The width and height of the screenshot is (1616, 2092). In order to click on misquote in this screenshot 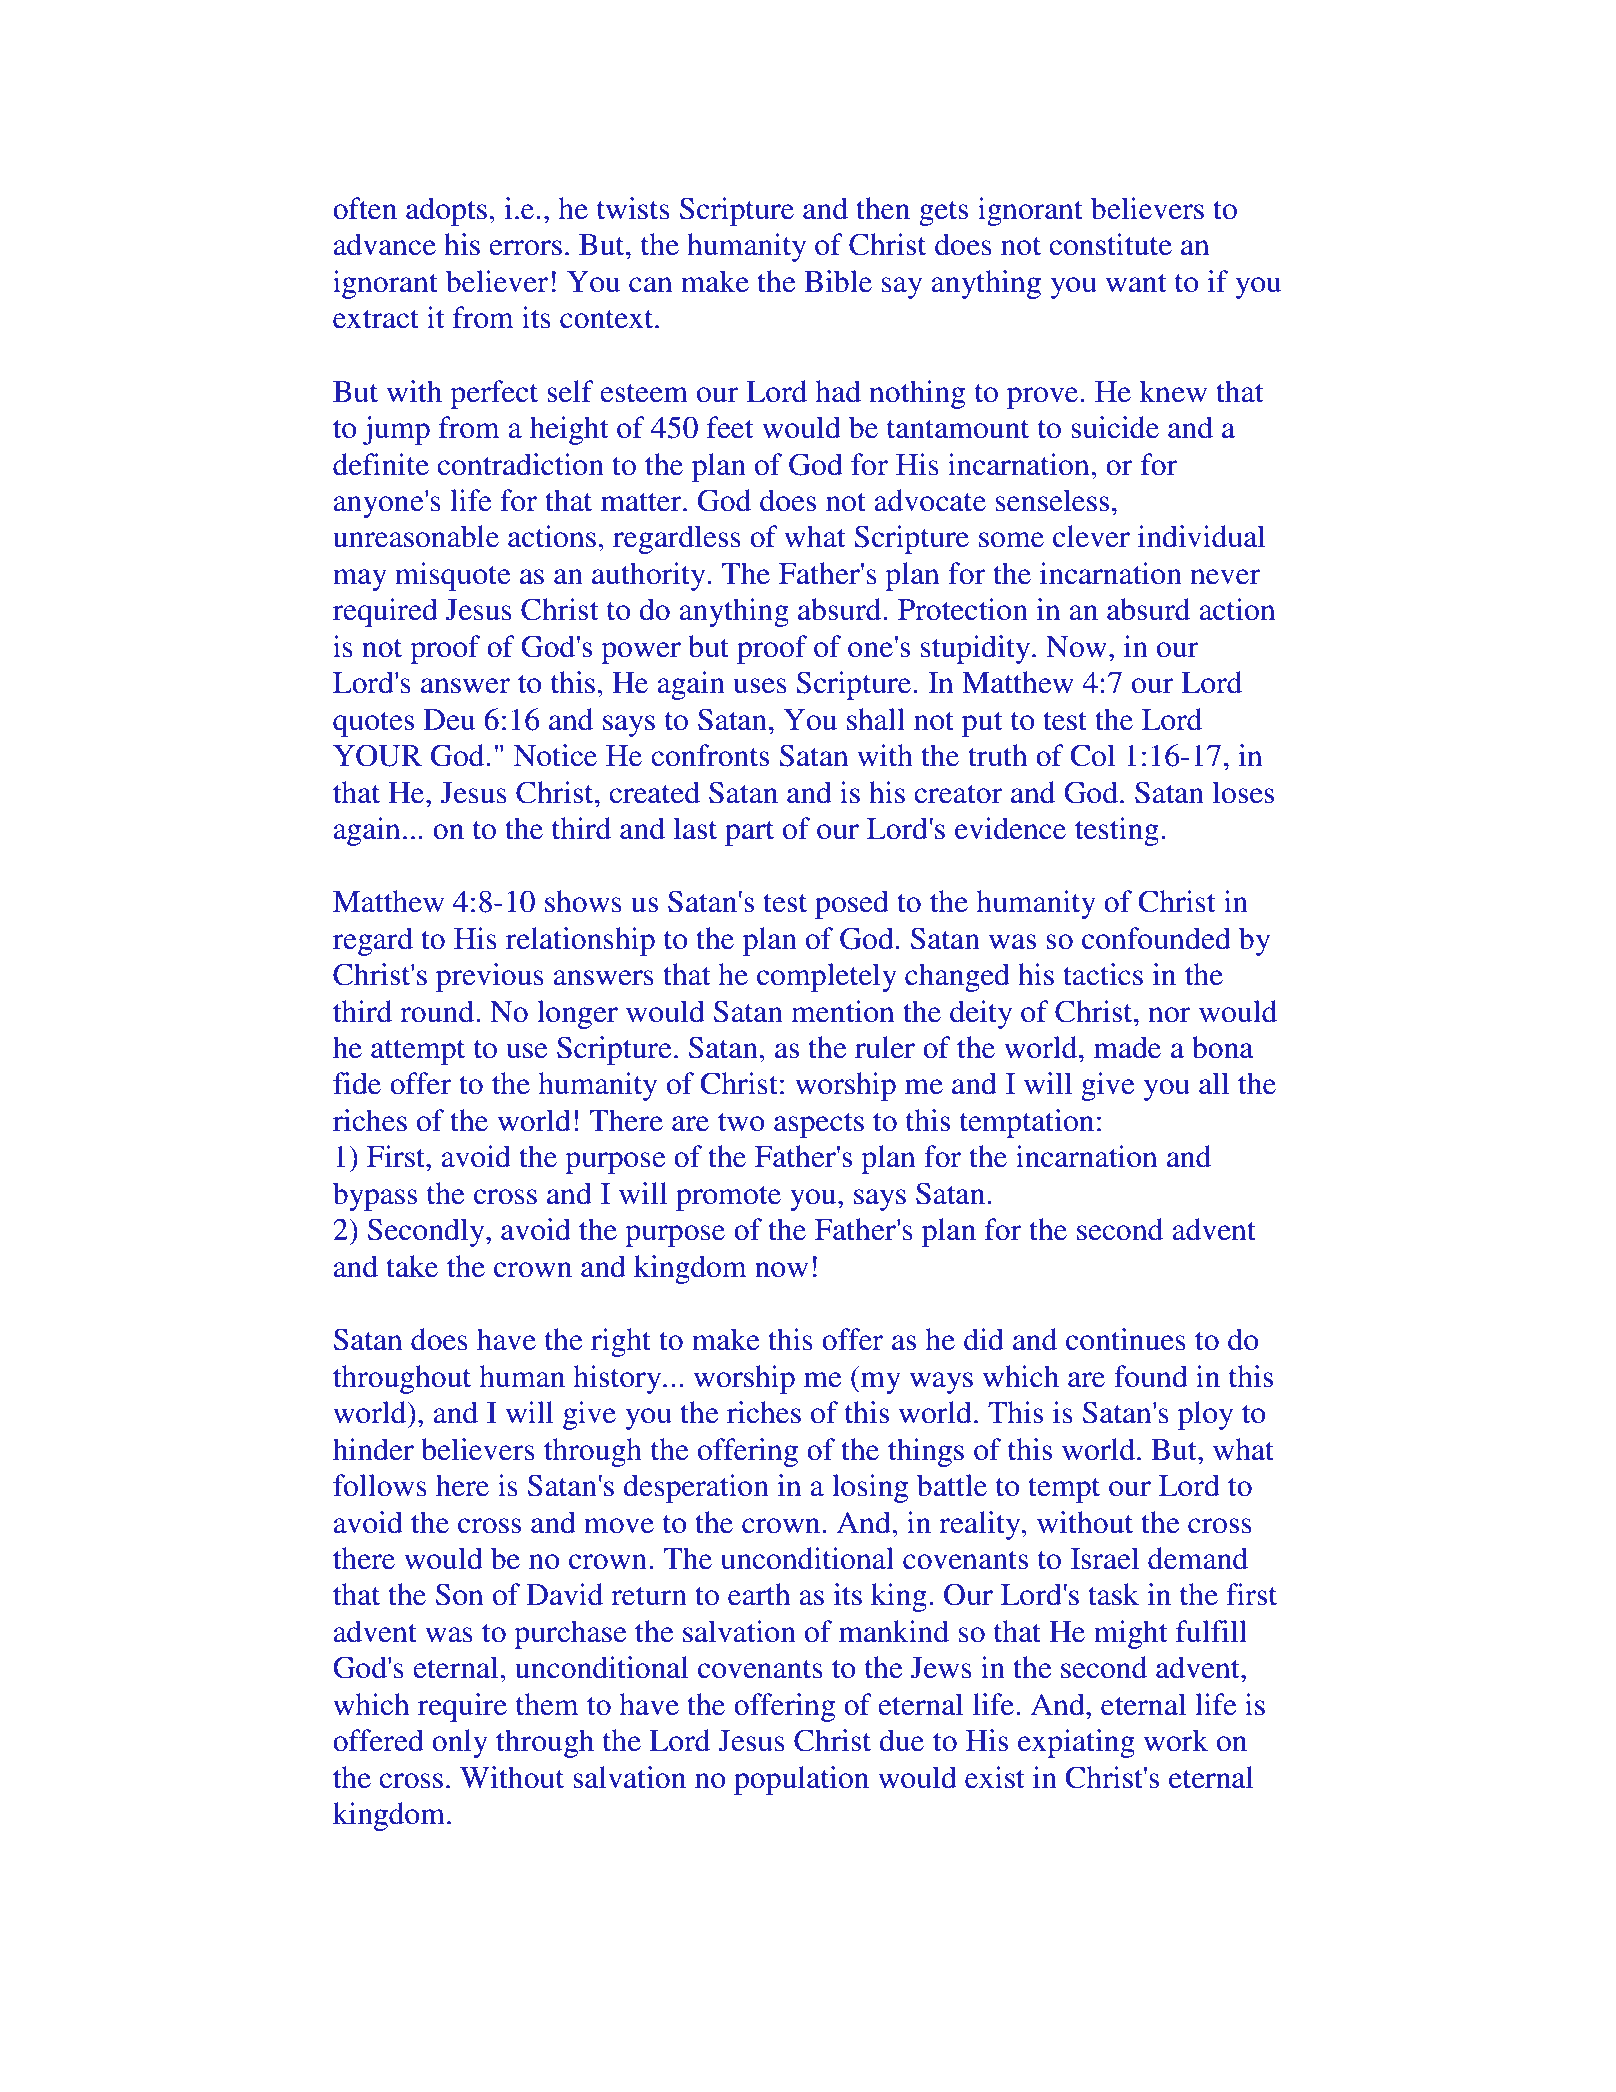, I will do `click(453, 576)`.
